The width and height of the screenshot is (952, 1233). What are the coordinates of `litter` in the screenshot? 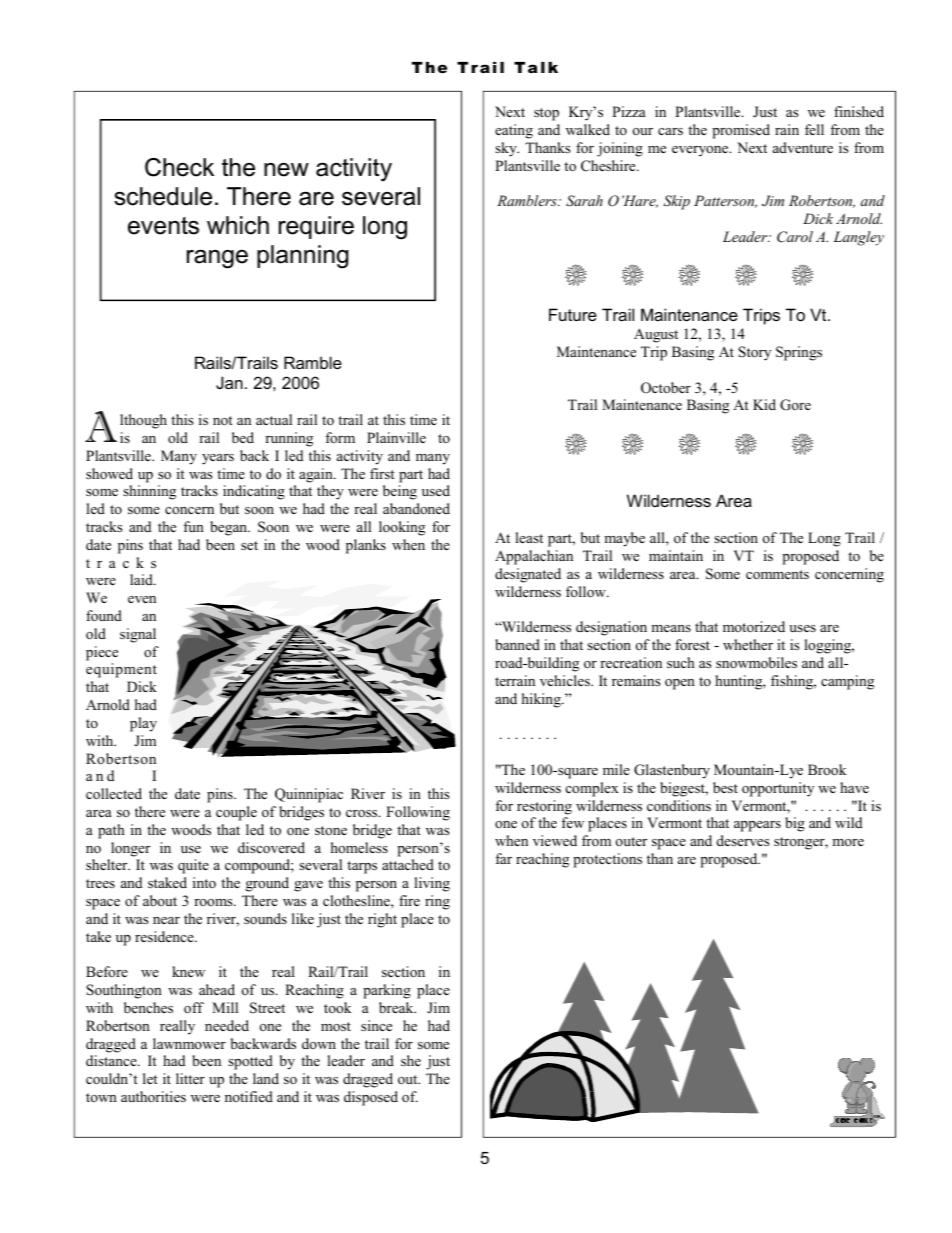 It's located at (190, 1078).
